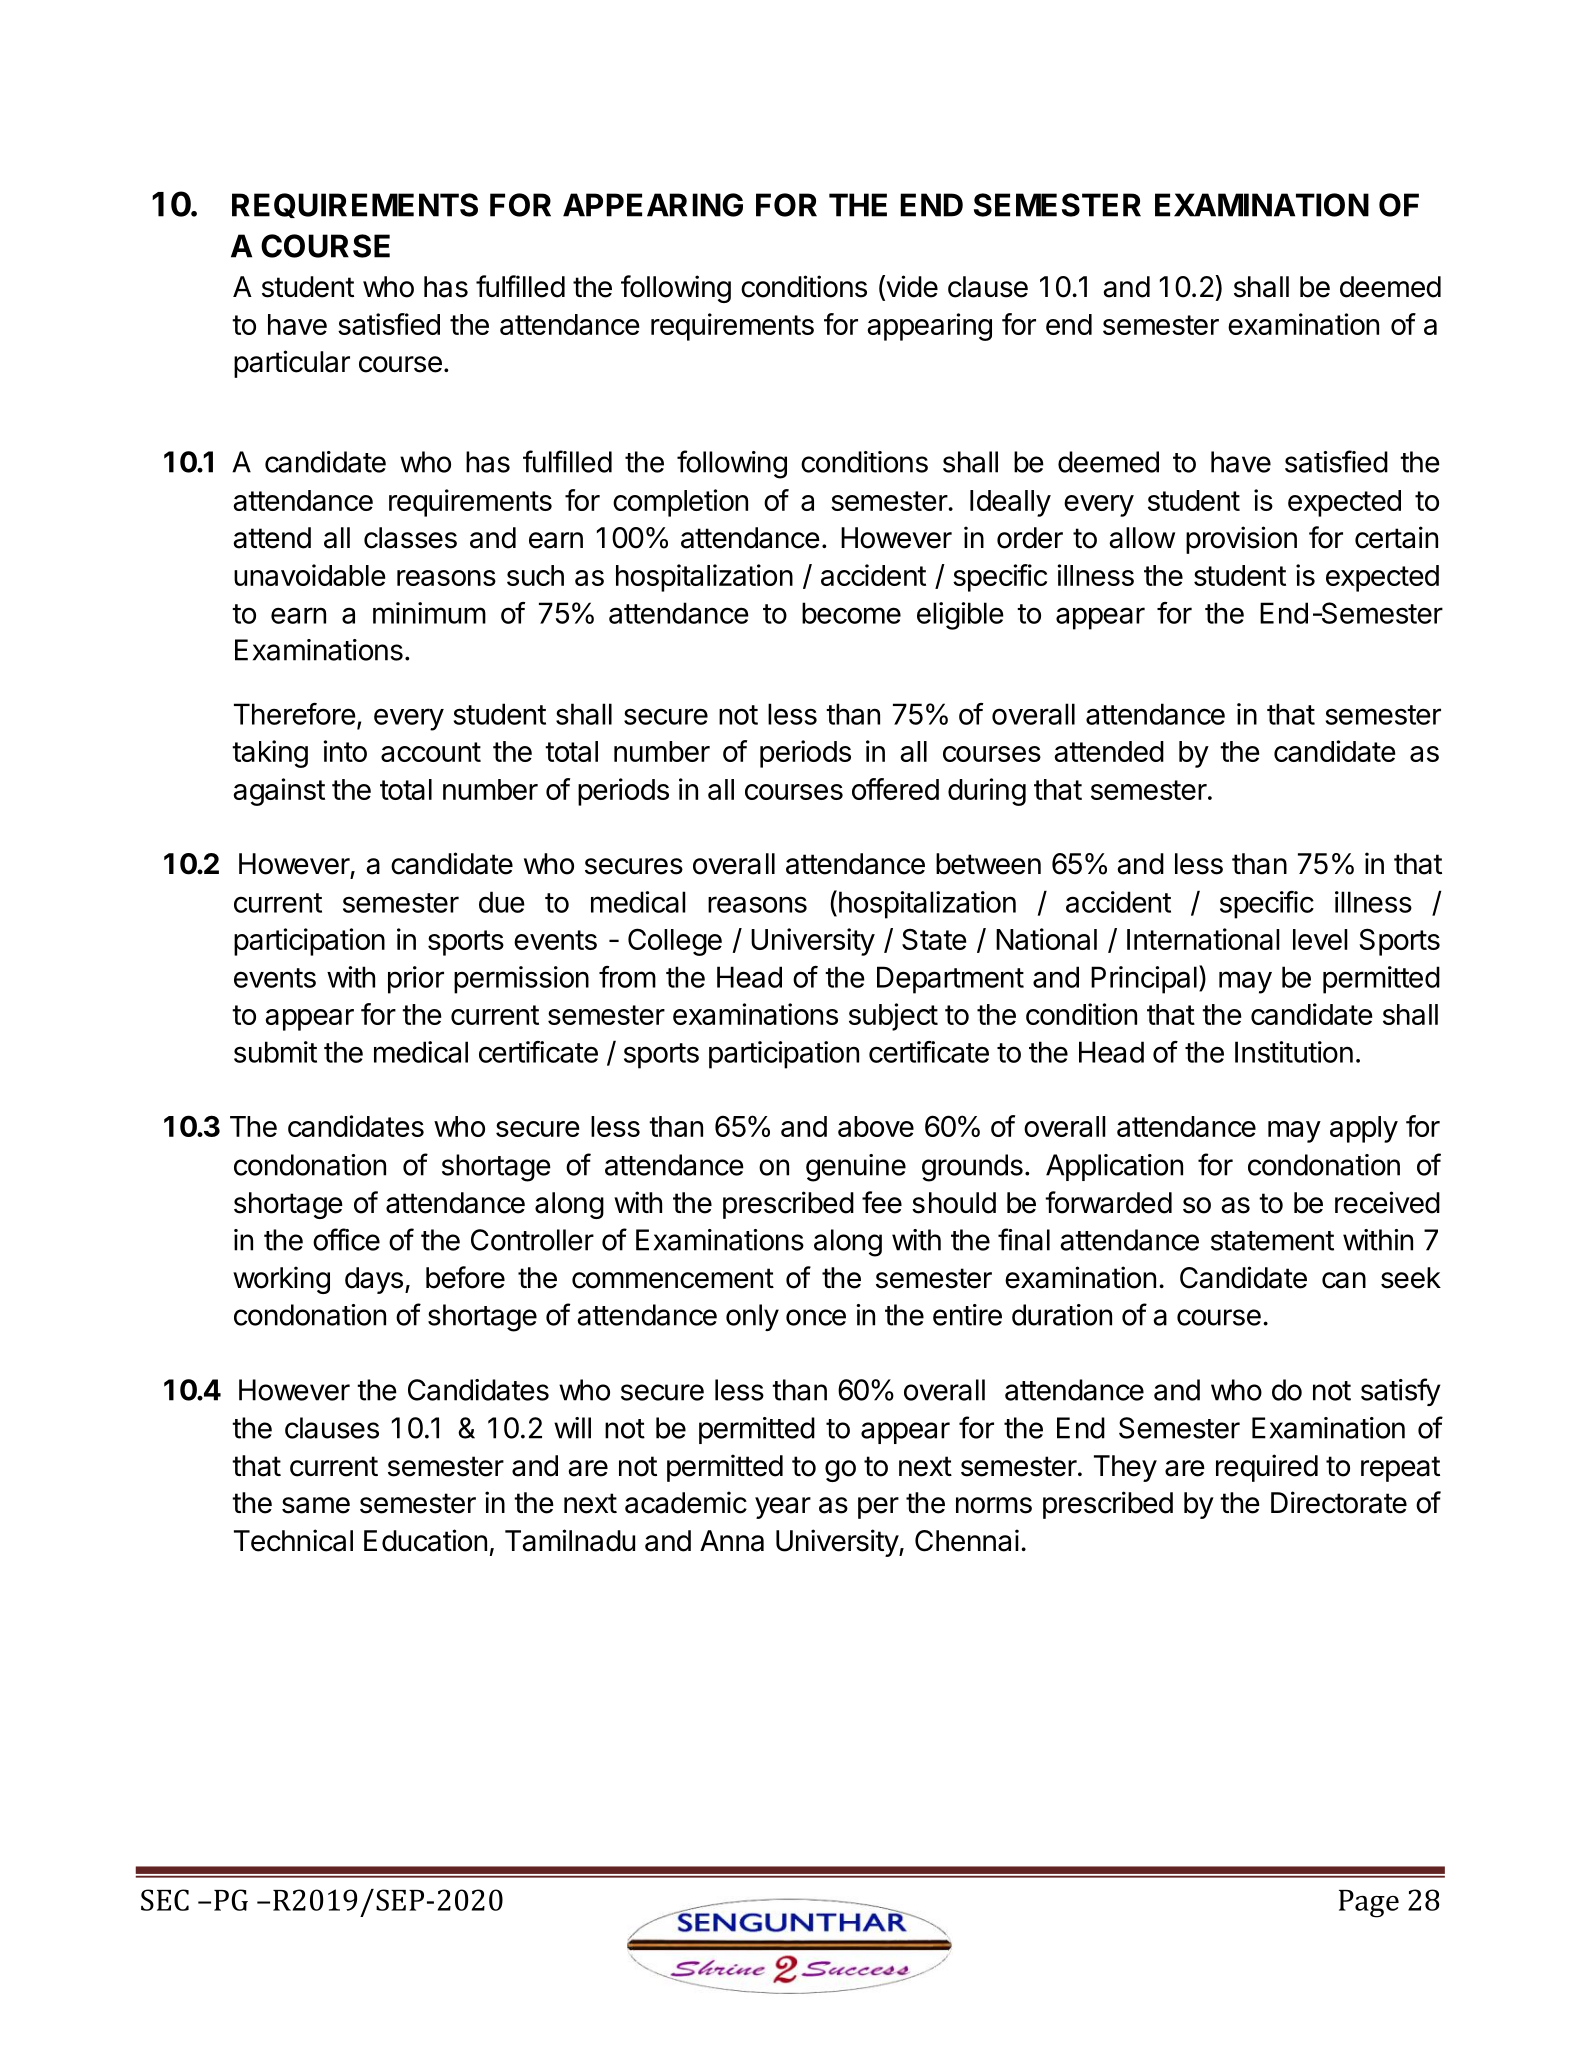 Image resolution: width=1580 pixels, height=2045 pixels. Describe the element at coordinates (292, 364) in the document. I see `particular` at that location.
